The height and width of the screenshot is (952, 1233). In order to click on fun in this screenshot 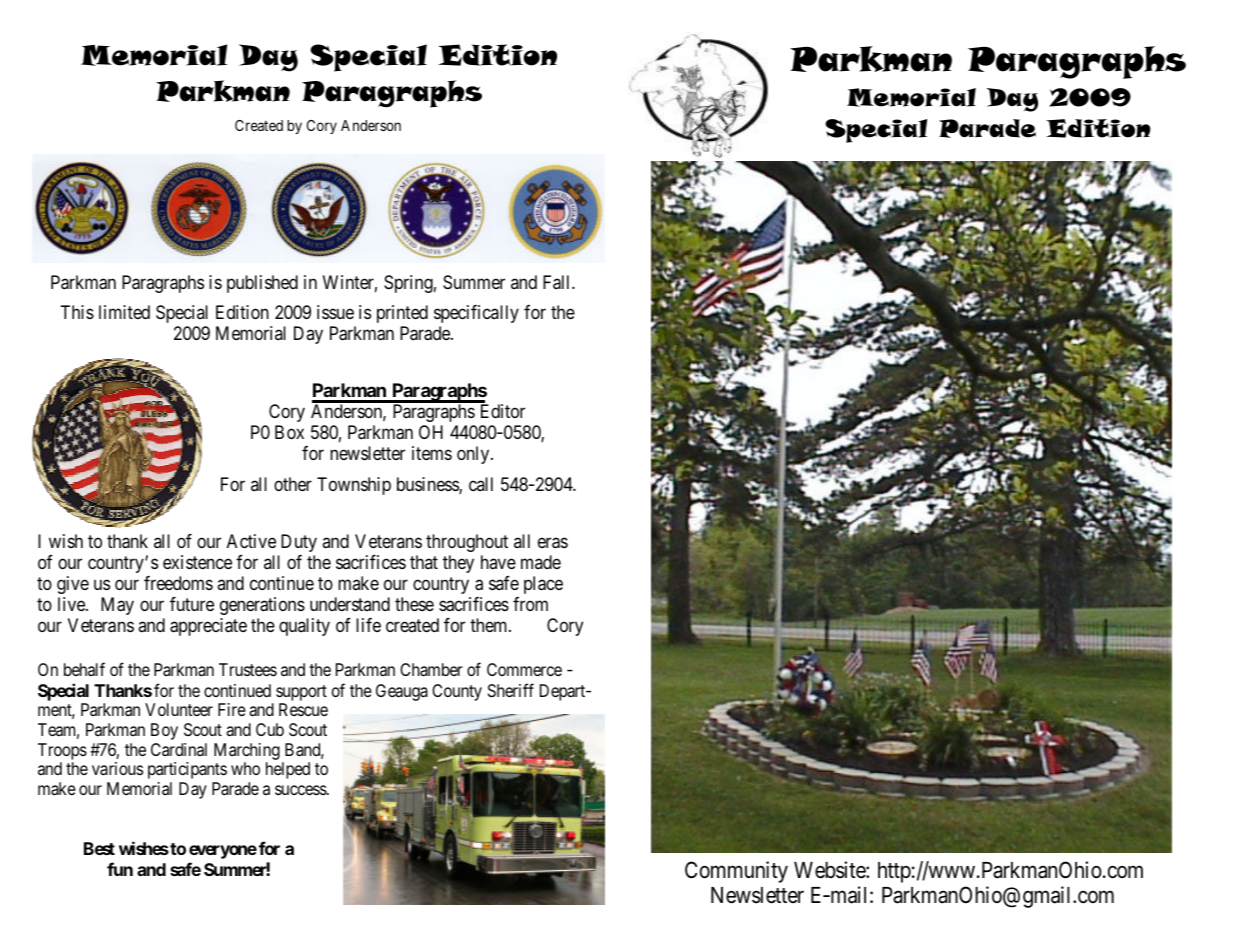, I will do `click(120, 869)`.
